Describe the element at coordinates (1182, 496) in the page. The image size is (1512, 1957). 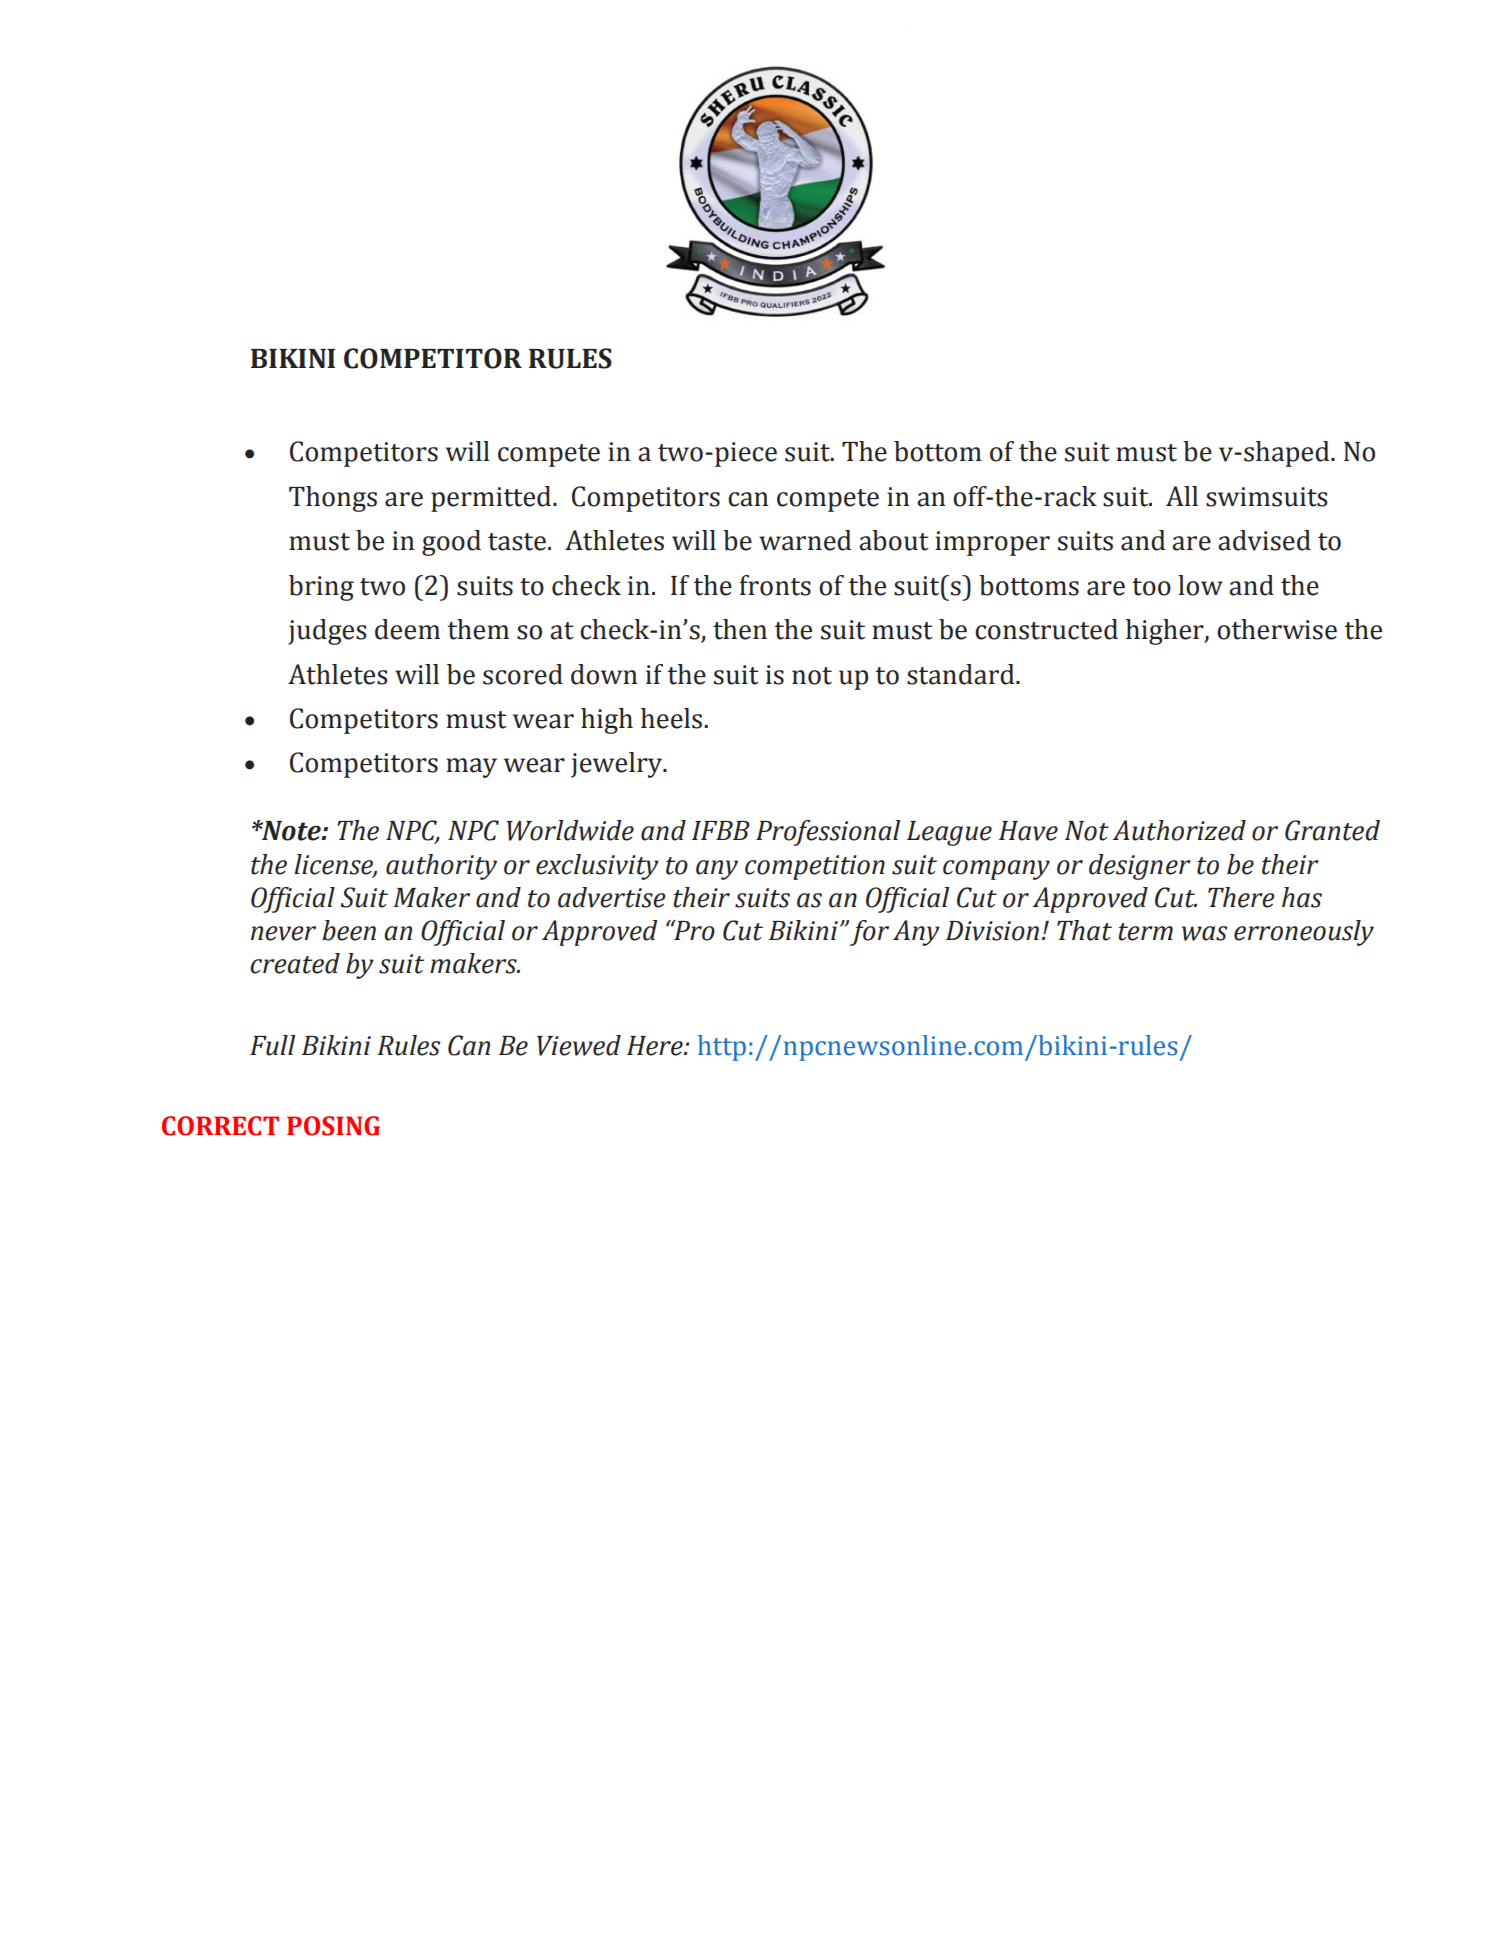
I see `All` at that location.
